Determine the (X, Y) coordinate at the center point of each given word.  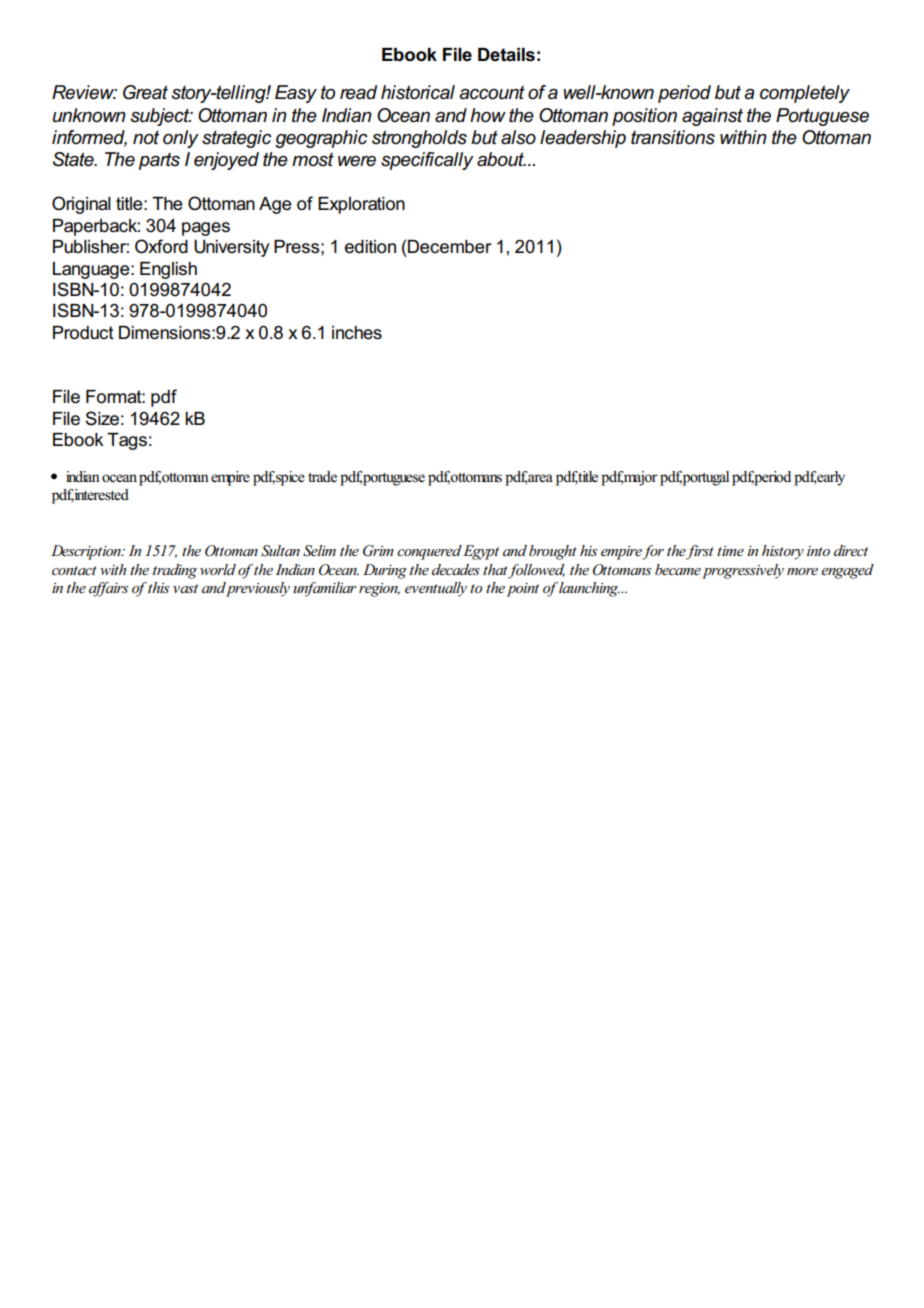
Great (145, 92)
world (218, 569)
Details (506, 55)
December (450, 247)
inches (357, 333)
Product (83, 333)
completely (805, 94)
